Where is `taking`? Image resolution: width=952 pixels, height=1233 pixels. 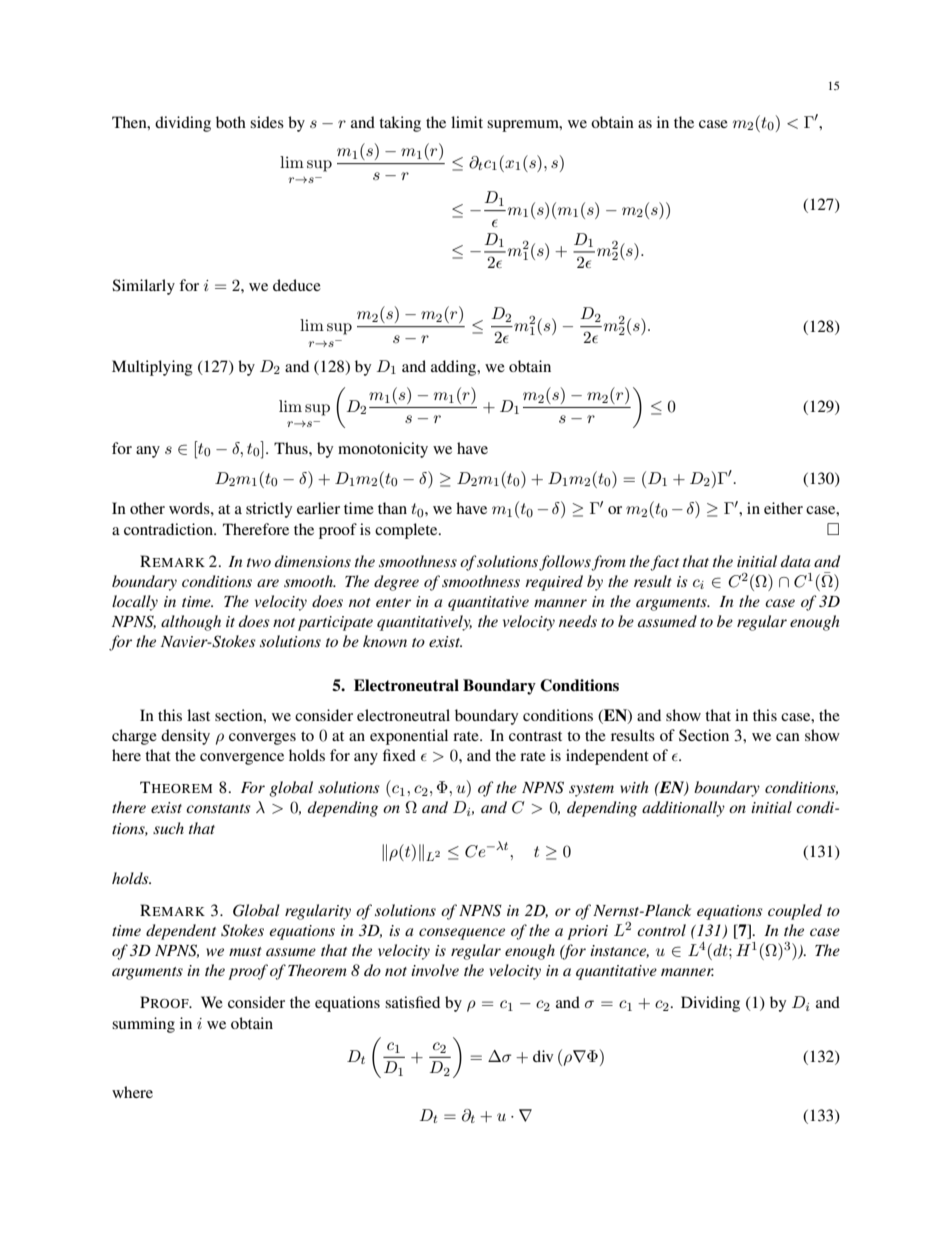
taking is located at coordinates (400, 124).
